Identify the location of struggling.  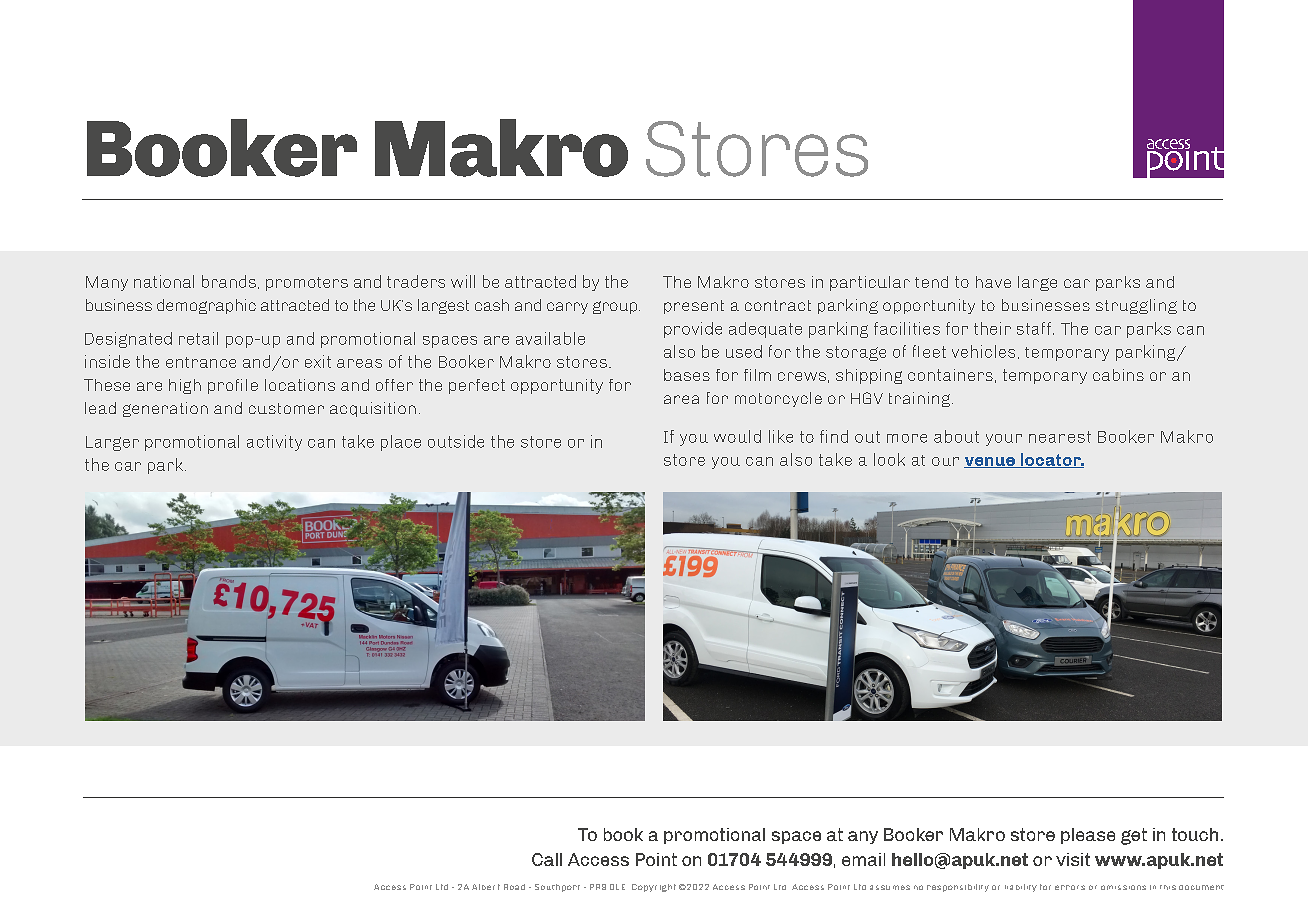
(1136, 306).
